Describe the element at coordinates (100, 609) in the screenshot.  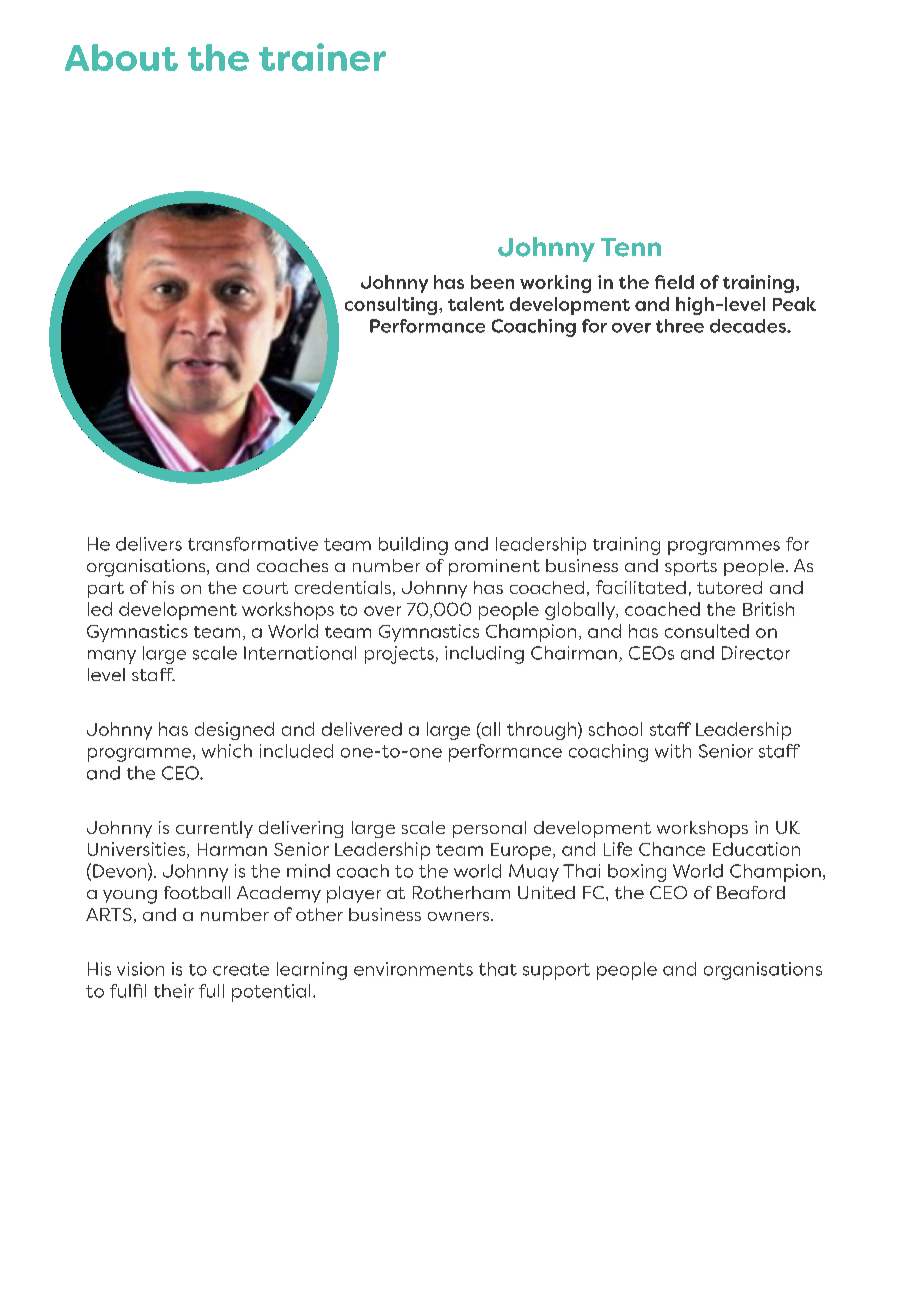
I see `led` at that location.
